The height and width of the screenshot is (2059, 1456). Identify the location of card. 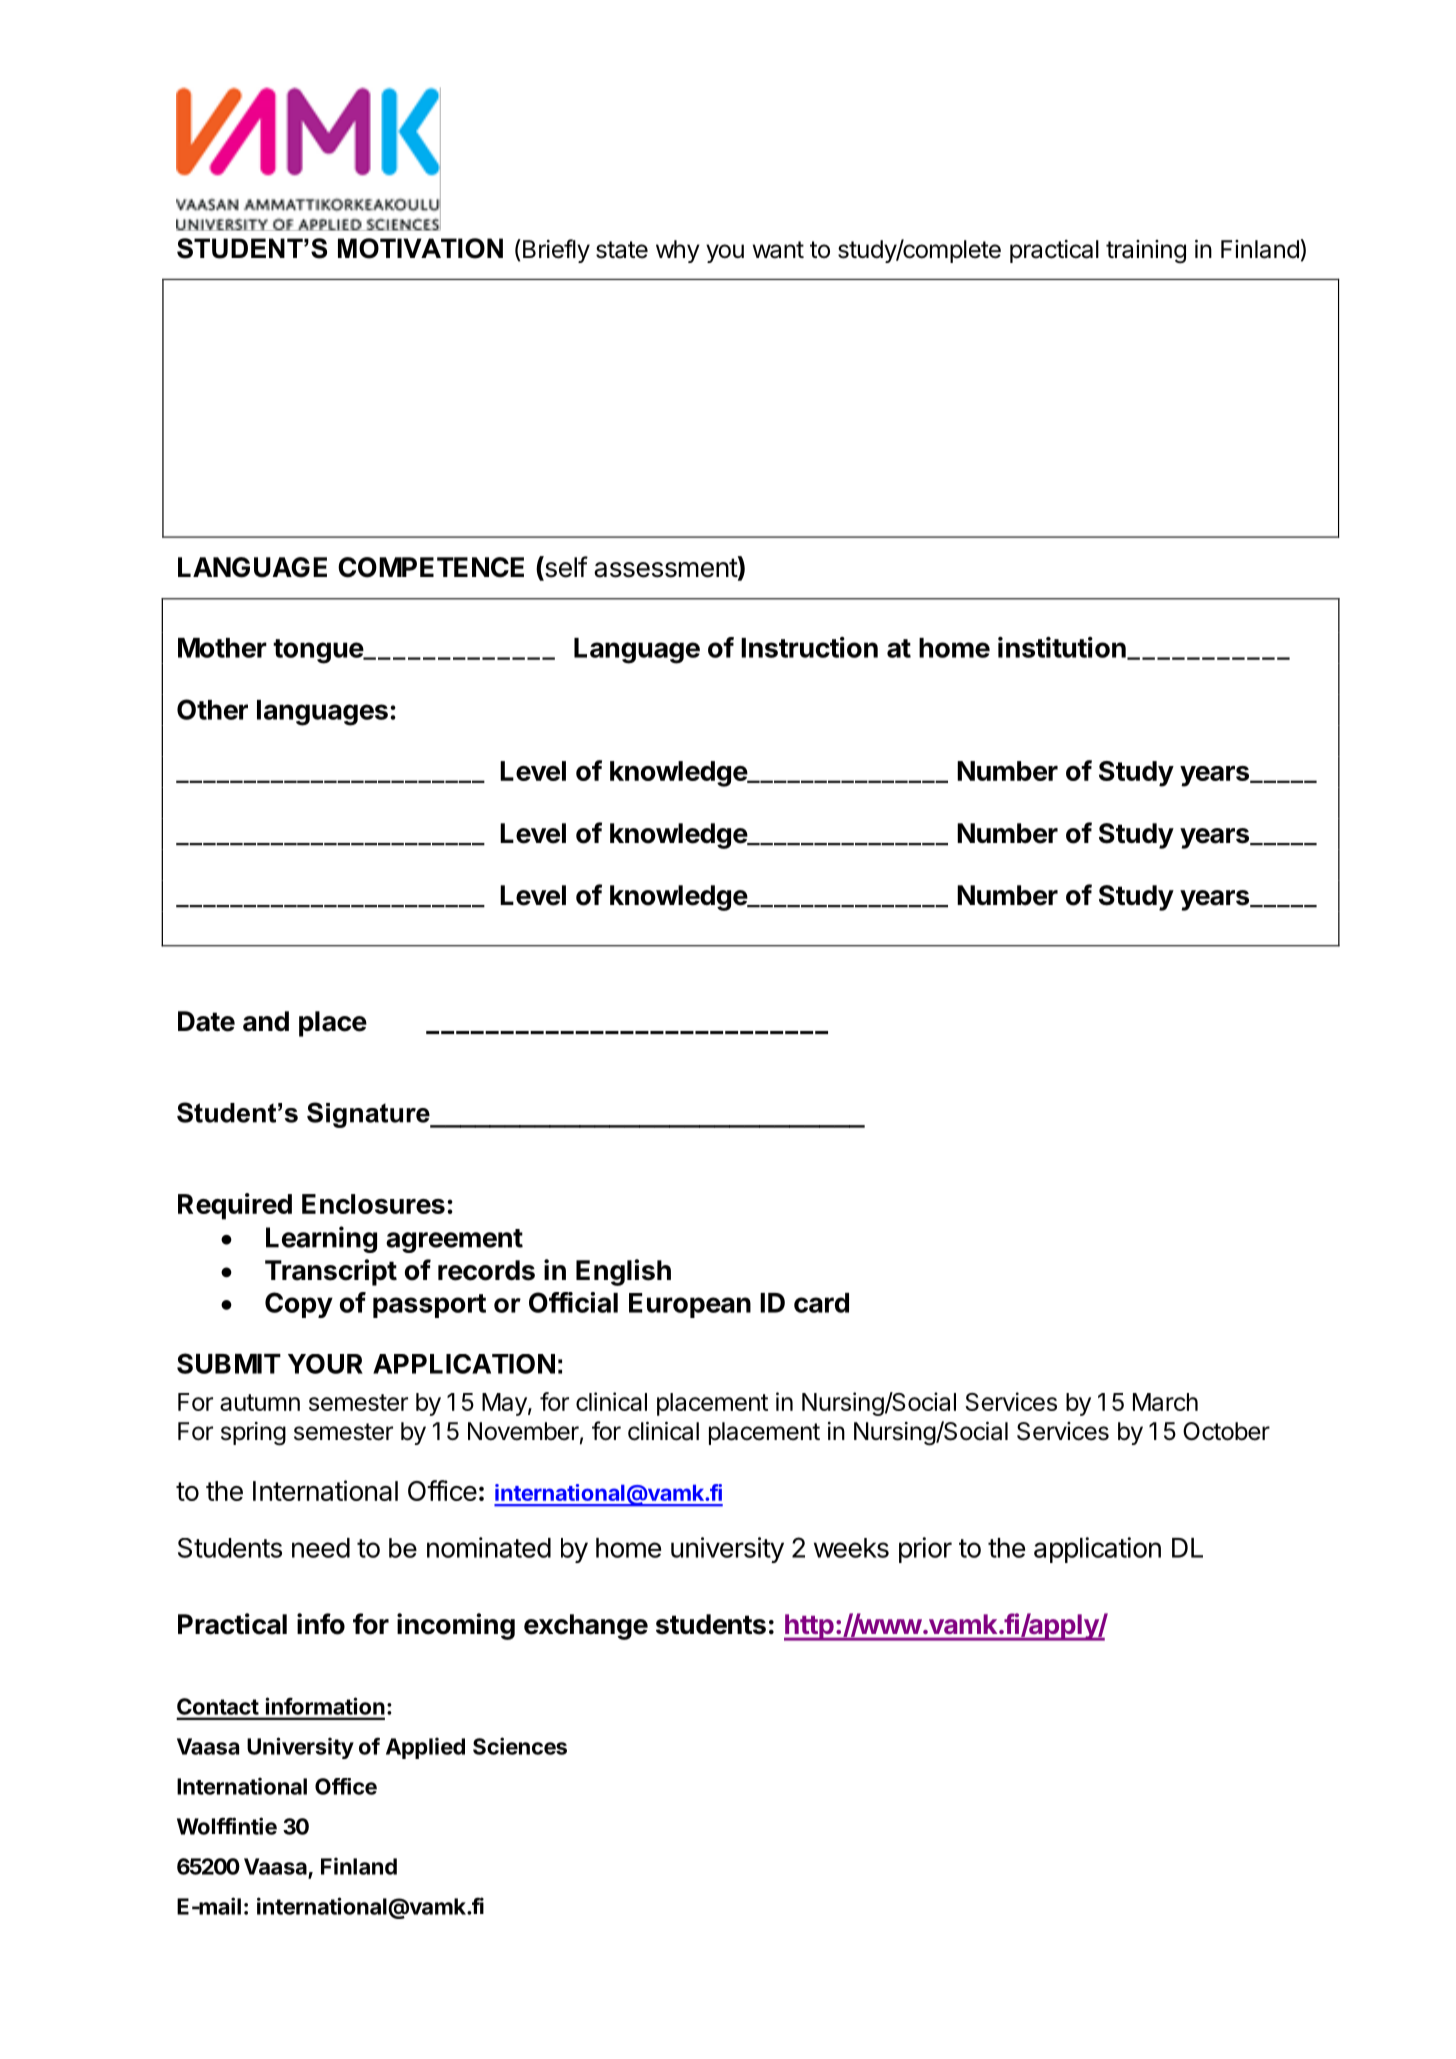
(821, 1303).
